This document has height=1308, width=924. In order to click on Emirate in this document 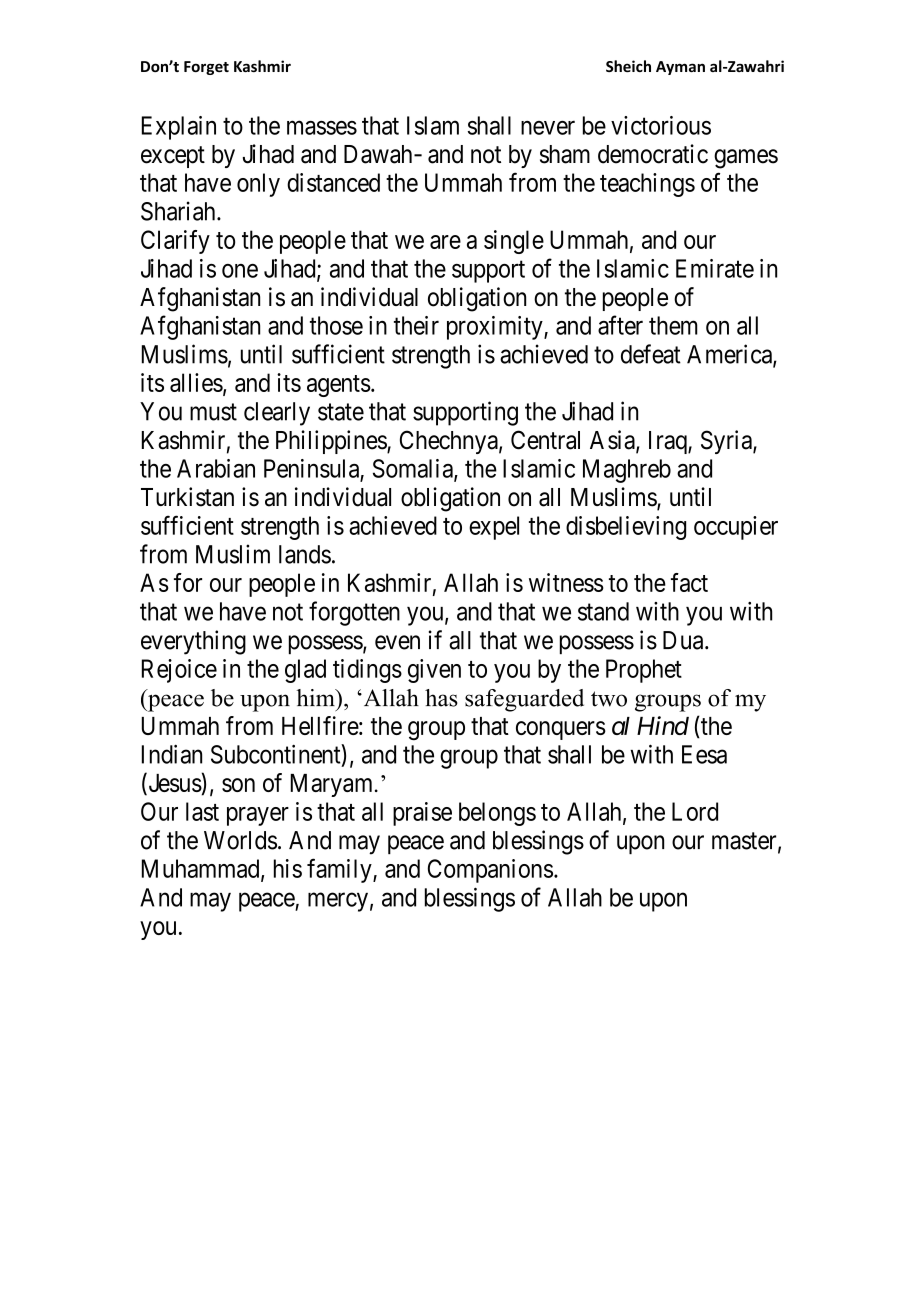, I will do `click(715, 268)`.
